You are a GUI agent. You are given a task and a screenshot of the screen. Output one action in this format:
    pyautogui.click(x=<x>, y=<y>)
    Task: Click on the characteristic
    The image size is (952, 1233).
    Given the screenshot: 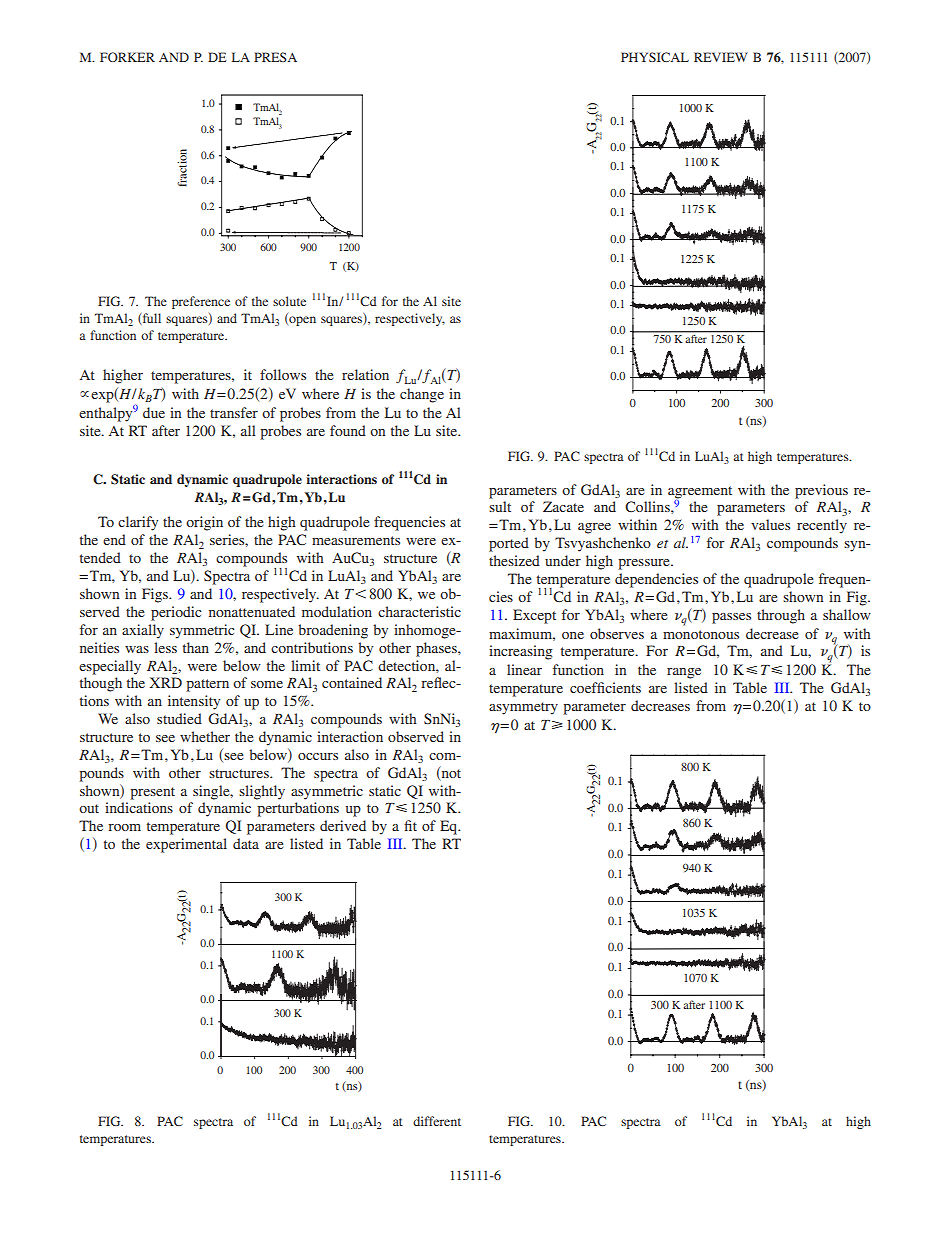 What is the action you would take?
    pyautogui.click(x=419, y=611)
